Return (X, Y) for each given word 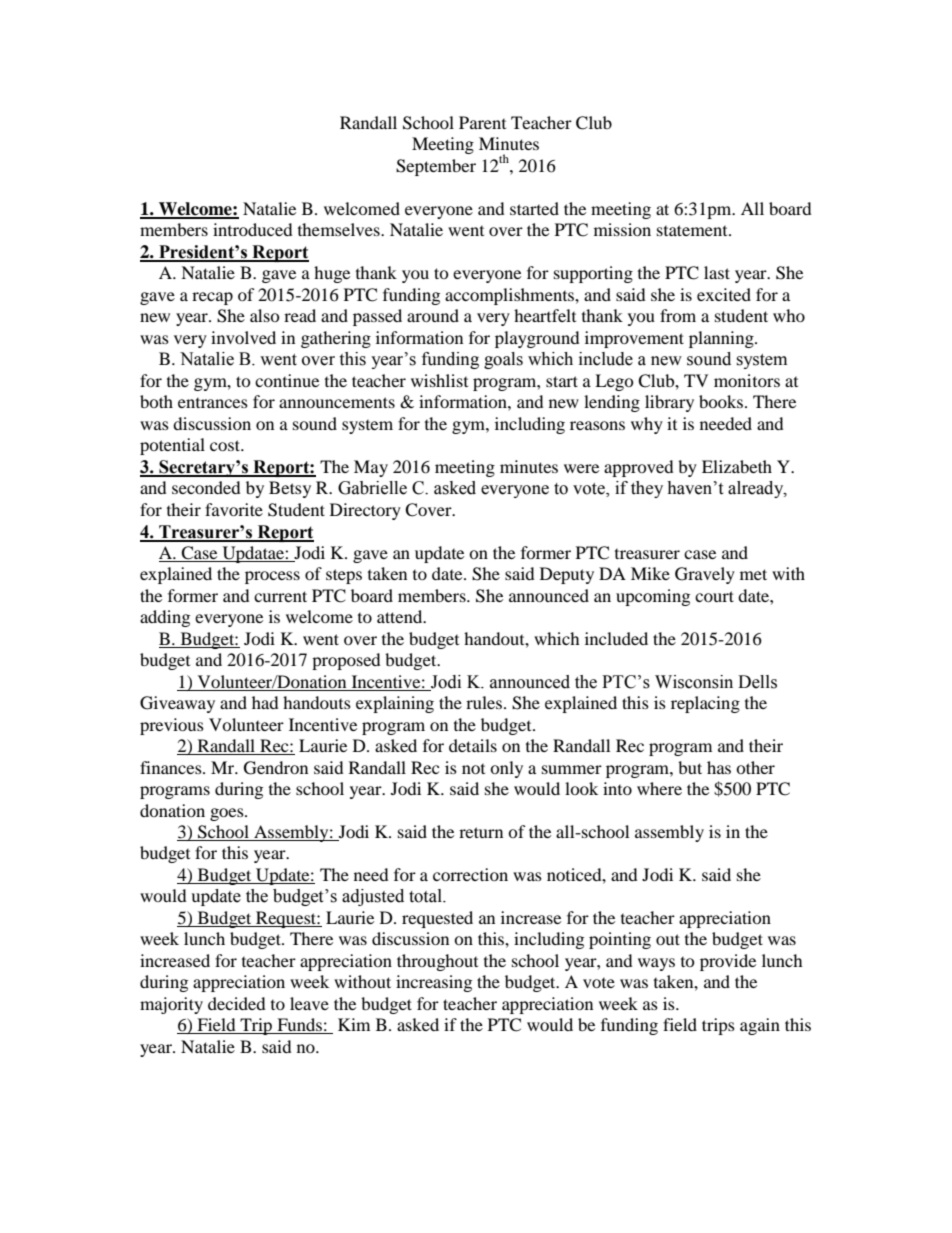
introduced (253, 229)
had (265, 702)
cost (226, 445)
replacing (705, 704)
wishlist (439, 380)
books (722, 401)
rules (485, 702)
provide (728, 962)
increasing (434, 983)
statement (693, 230)
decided (237, 1003)
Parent (482, 122)
